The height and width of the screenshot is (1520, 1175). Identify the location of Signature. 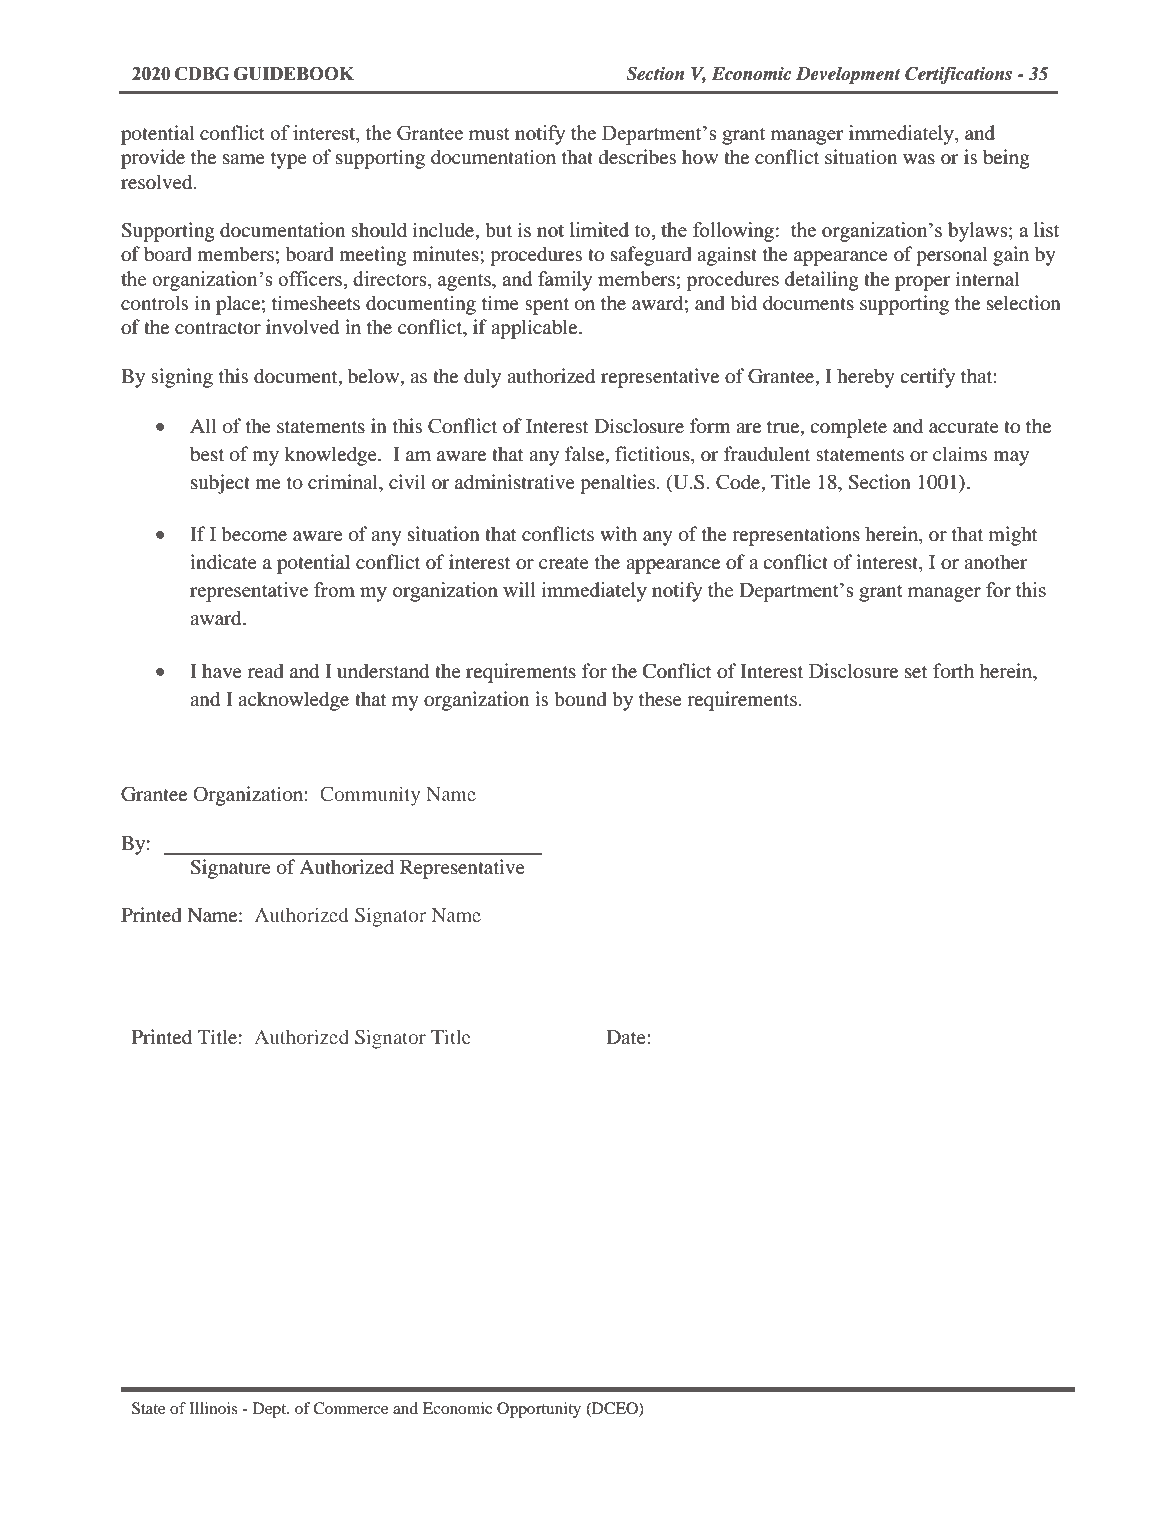
(230, 869).
